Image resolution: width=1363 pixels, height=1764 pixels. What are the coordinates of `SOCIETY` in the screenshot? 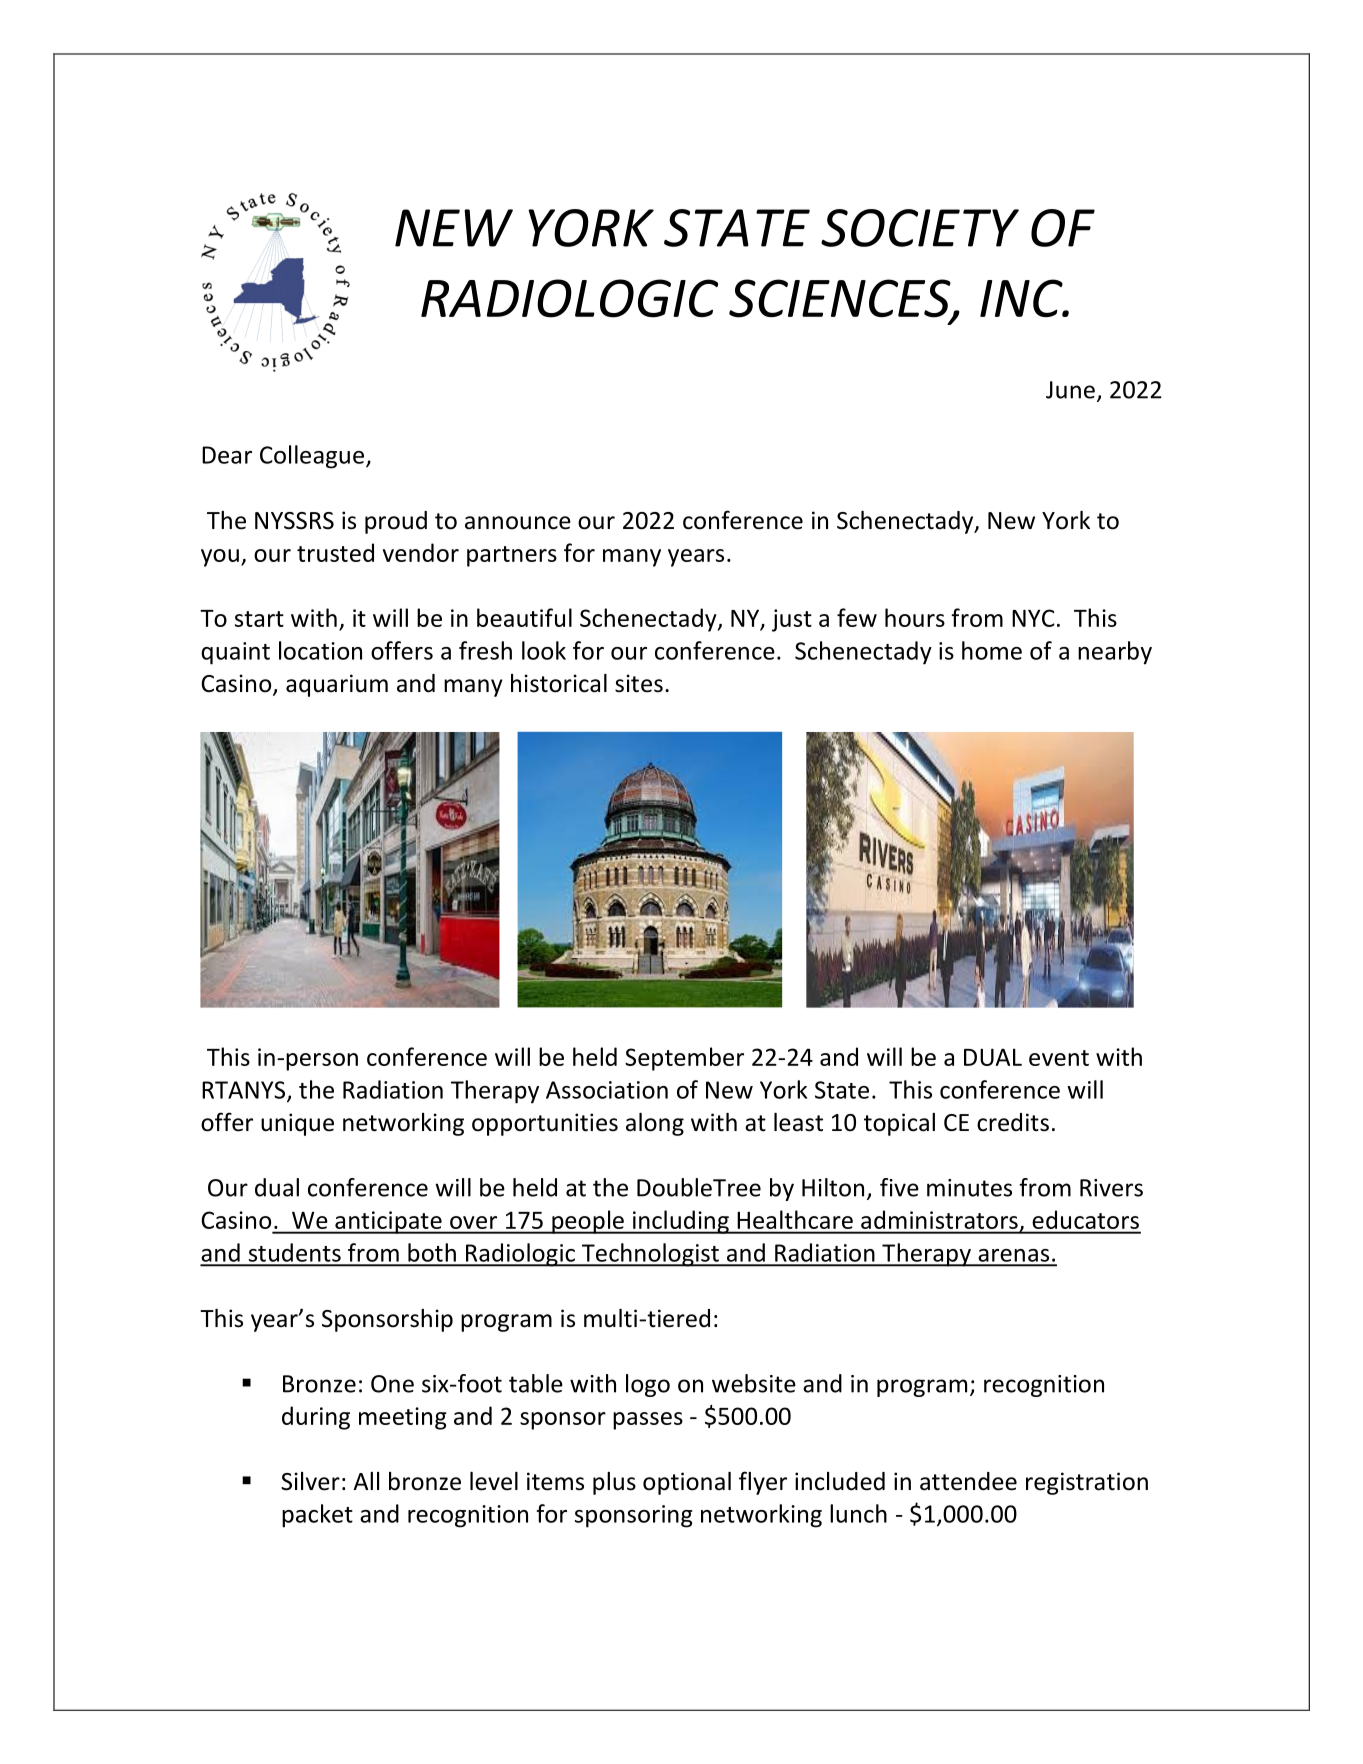 It's located at (920, 228).
